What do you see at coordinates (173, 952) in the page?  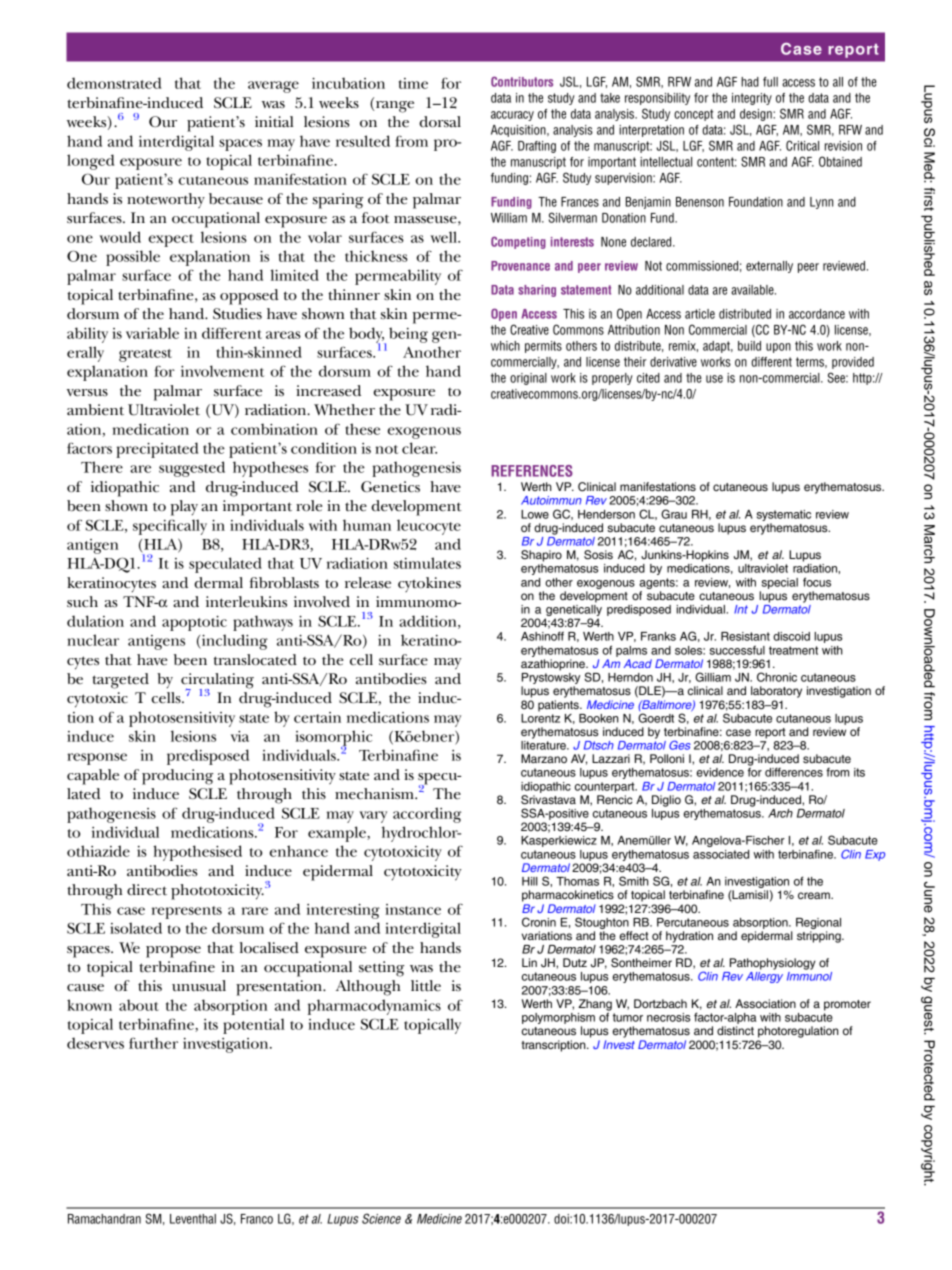 I see `propose` at bounding box center [173, 952].
